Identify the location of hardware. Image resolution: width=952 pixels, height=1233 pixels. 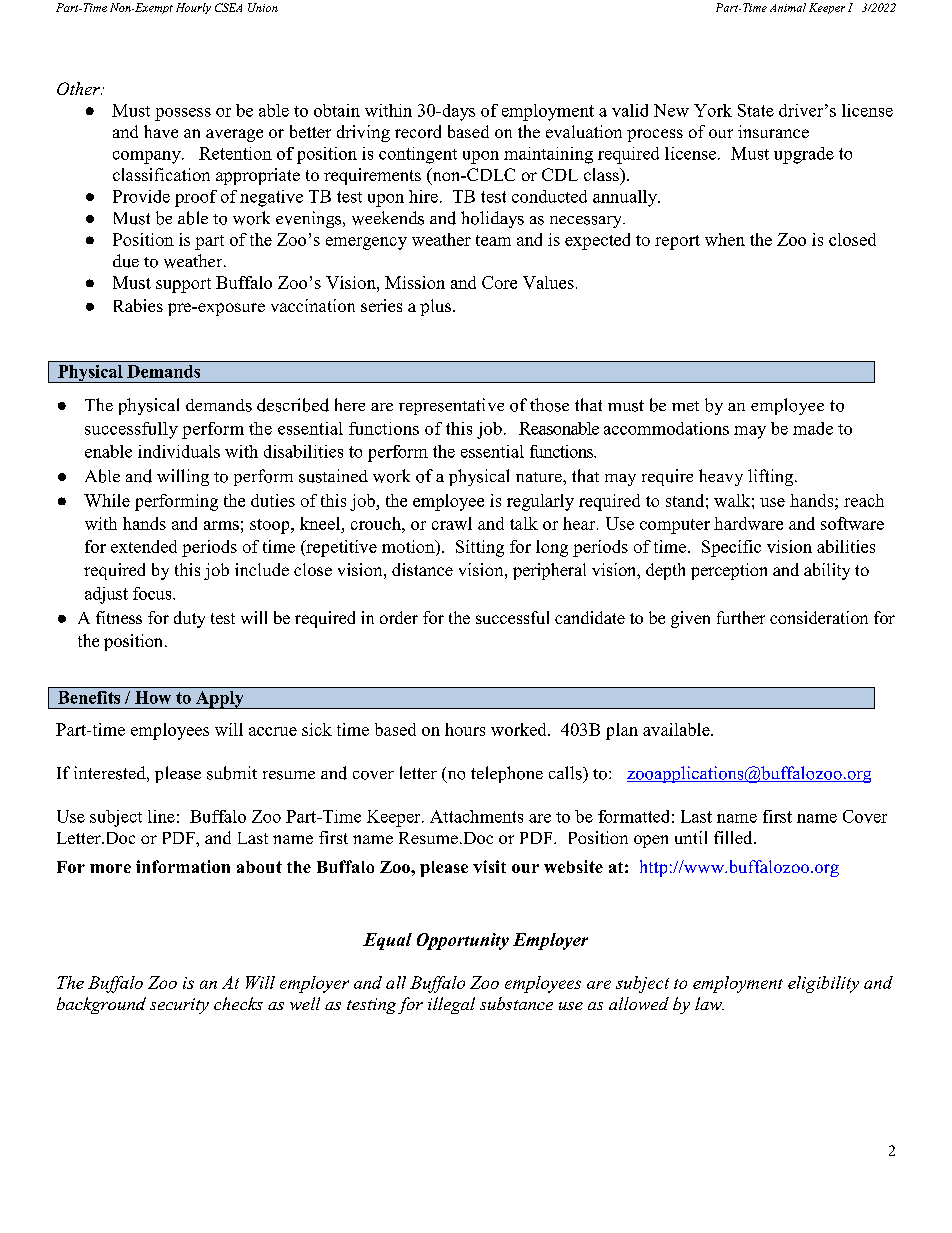
(748, 523).
